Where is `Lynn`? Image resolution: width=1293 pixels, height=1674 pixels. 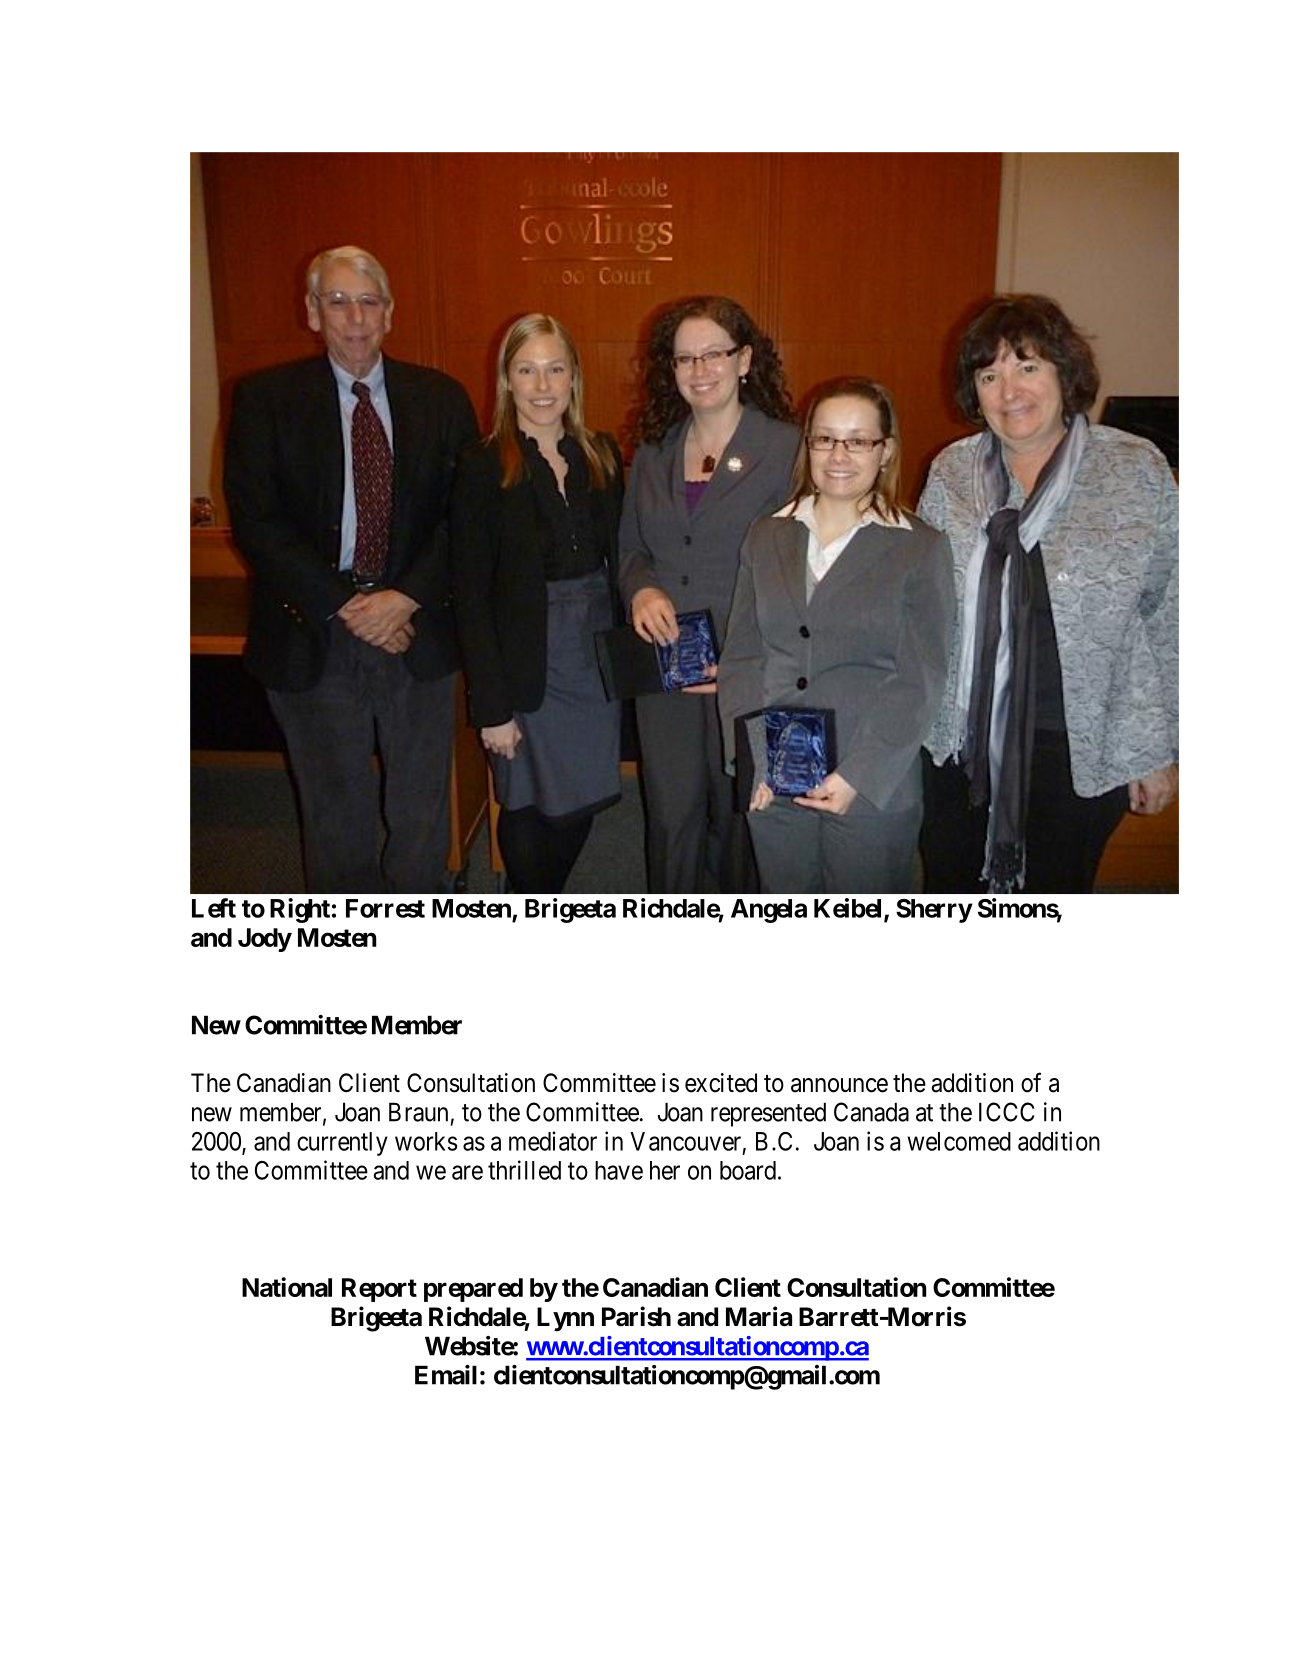 Lynn is located at coordinates (565, 1319).
